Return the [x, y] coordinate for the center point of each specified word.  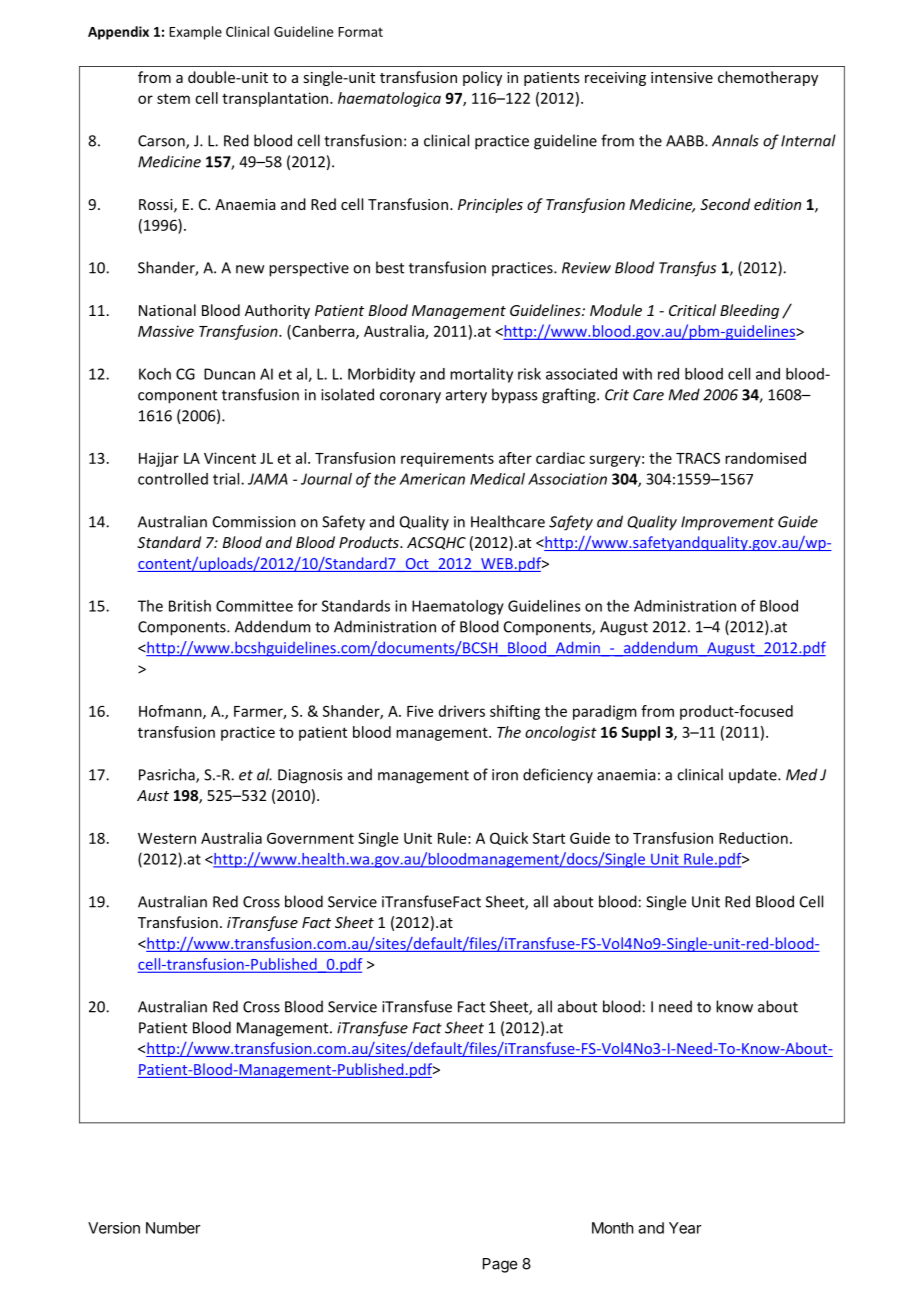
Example [195, 33]
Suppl [641, 733]
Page [500, 1265]
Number [173, 1228]
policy [482, 78]
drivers [462, 711]
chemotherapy [768, 78]
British [190, 606]
